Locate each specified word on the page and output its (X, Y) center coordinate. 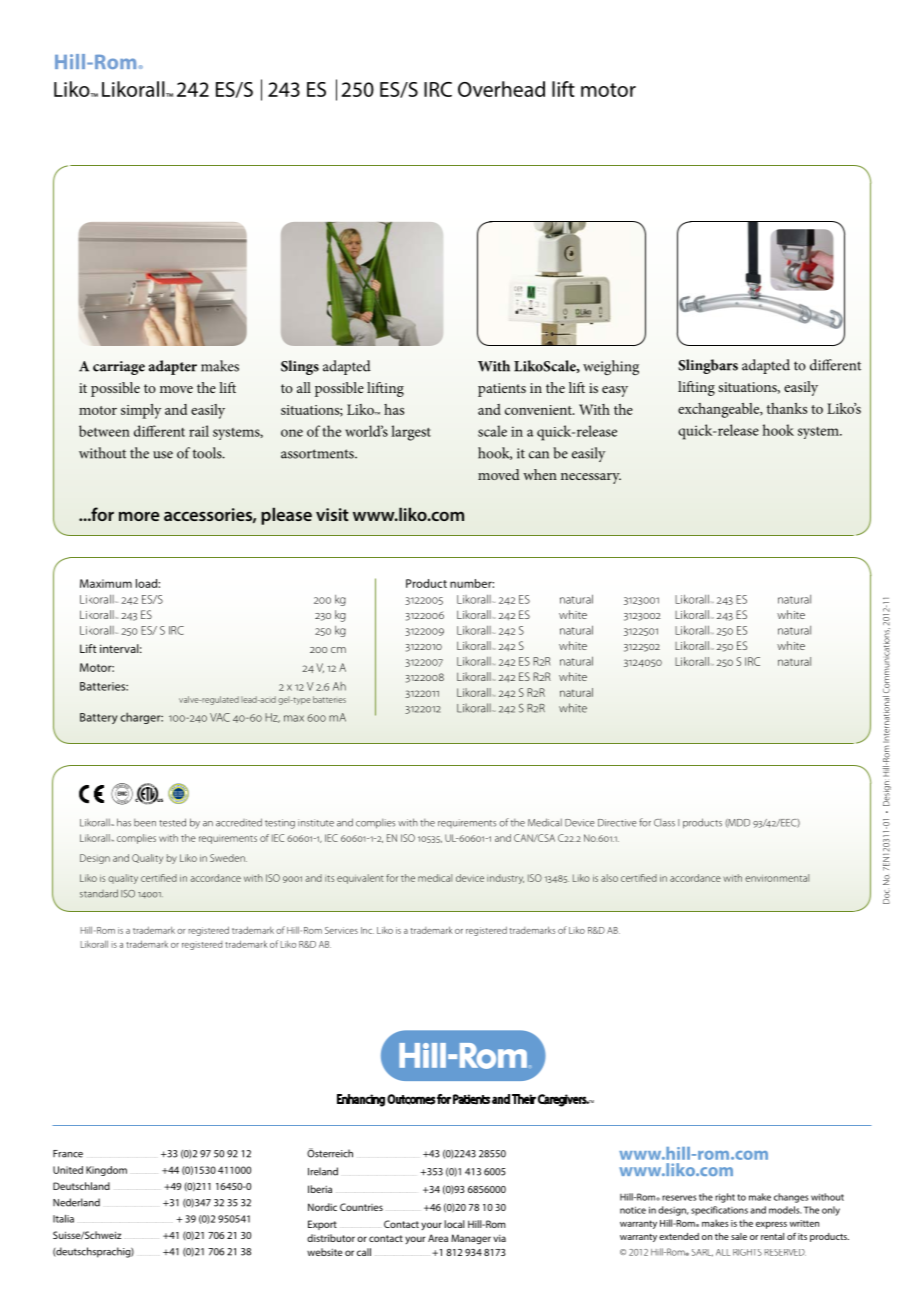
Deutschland (81, 1186)
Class (664, 823)
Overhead (501, 89)
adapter (172, 367)
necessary (591, 478)
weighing (611, 367)
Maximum (106, 583)
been (145, 823)
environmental (777, 878)
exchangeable (720, 410)
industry (505, 879)
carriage (119, 368)
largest (411, 433)
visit (332, 514)
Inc (367, 930)
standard (99, 893)
